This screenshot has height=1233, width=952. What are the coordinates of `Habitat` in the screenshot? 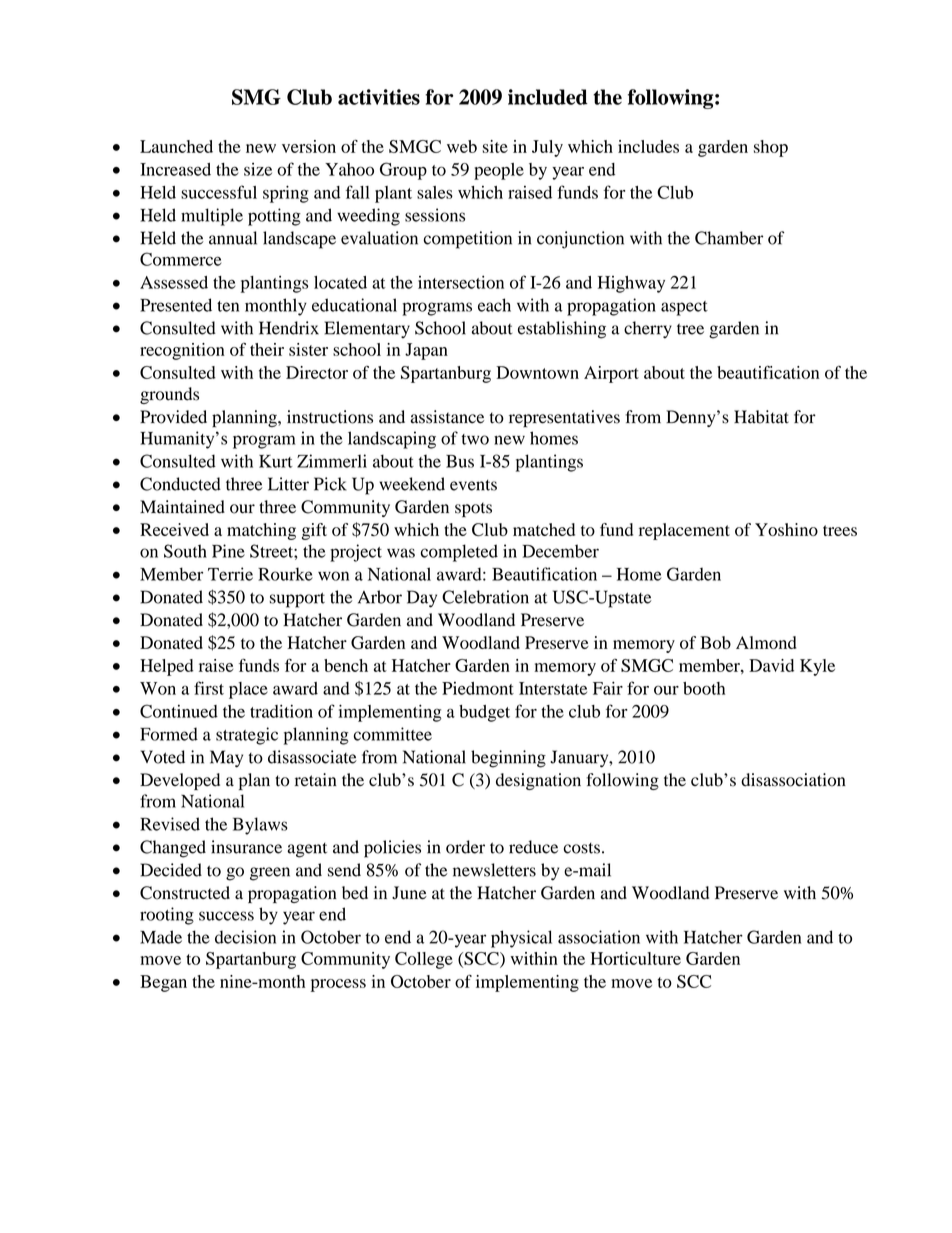 It's located at (761, 417).
